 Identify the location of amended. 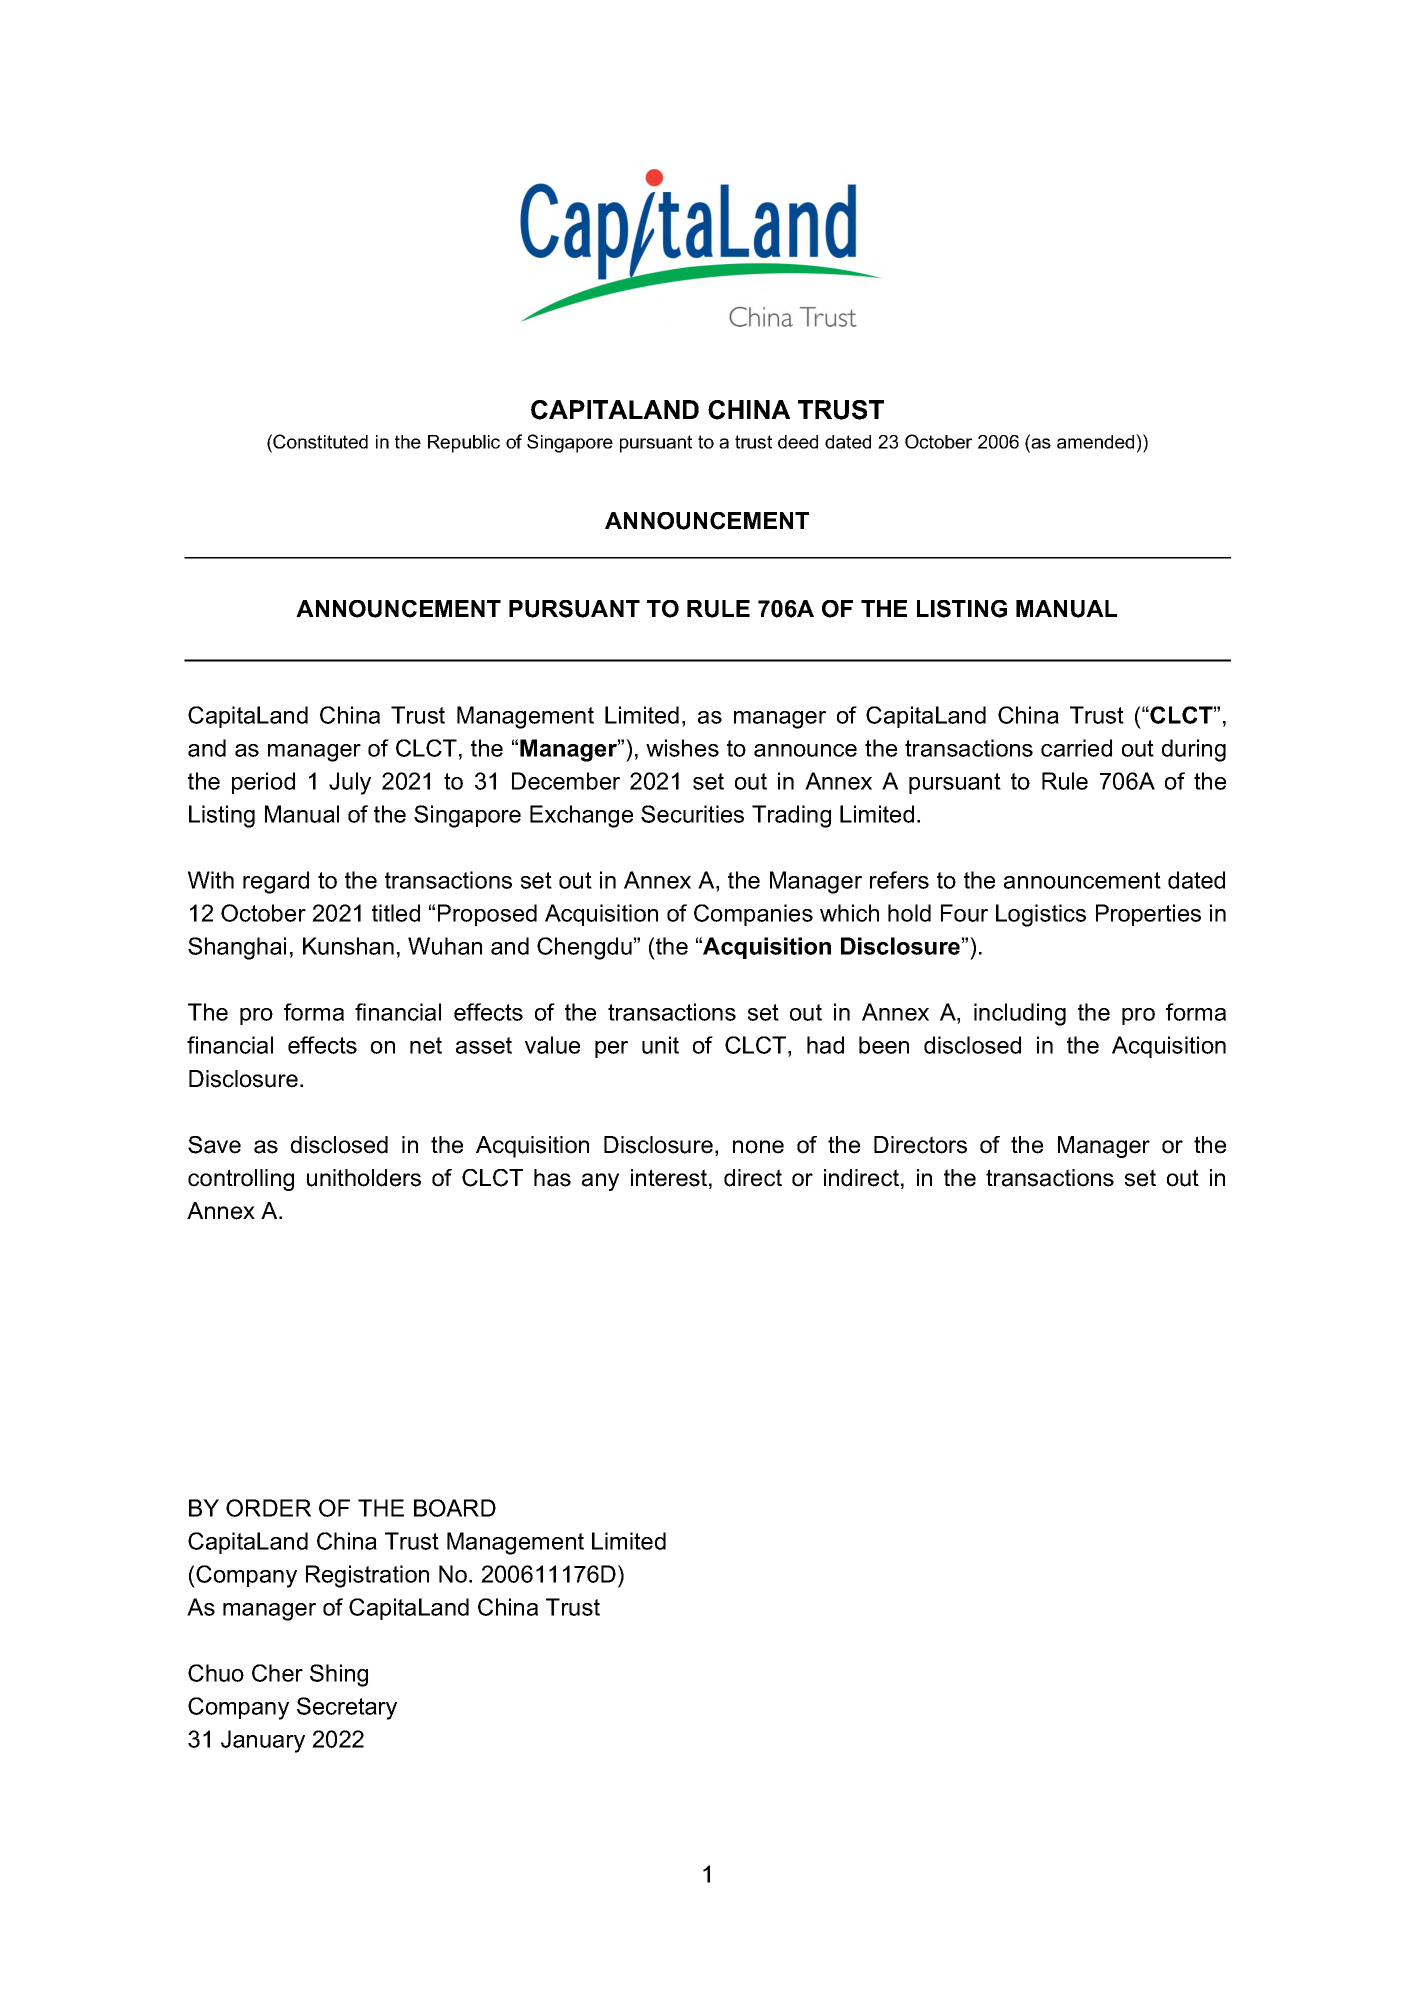
(1097, 441).
